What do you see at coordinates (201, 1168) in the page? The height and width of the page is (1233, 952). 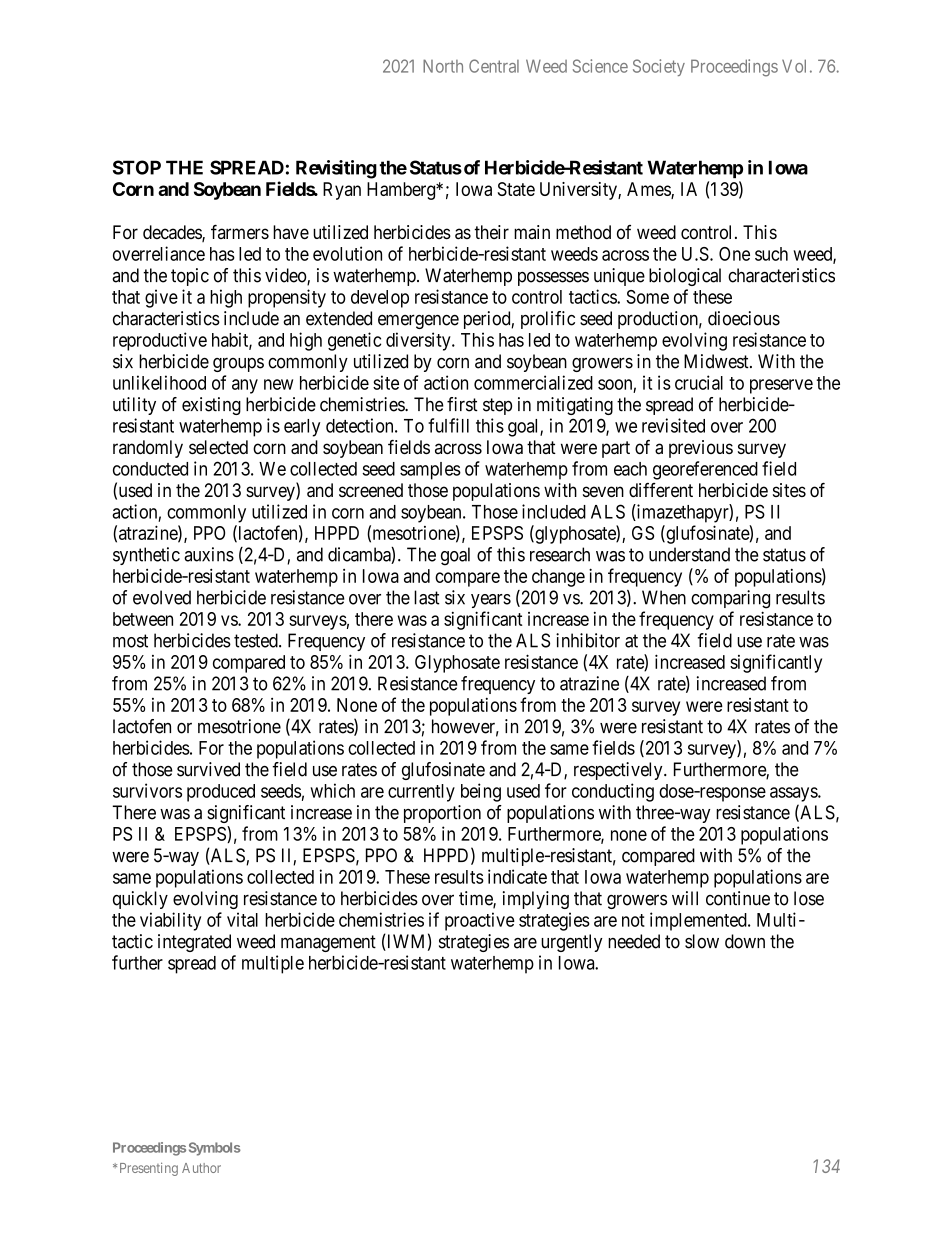 I see `Author` at bounding box center [201, 1168].
